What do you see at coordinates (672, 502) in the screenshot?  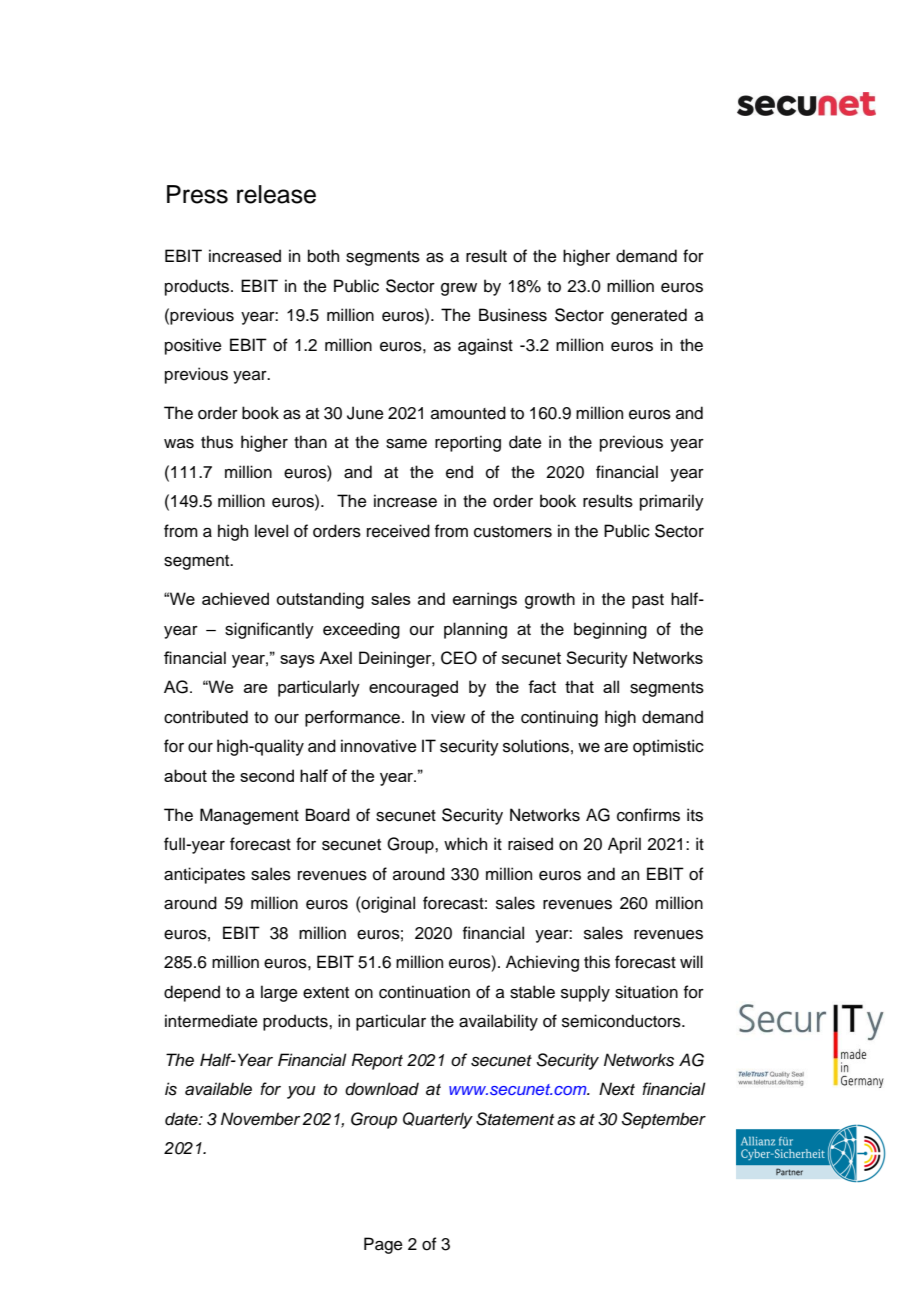 I see `primarily` at bounding box center [672, 502].
